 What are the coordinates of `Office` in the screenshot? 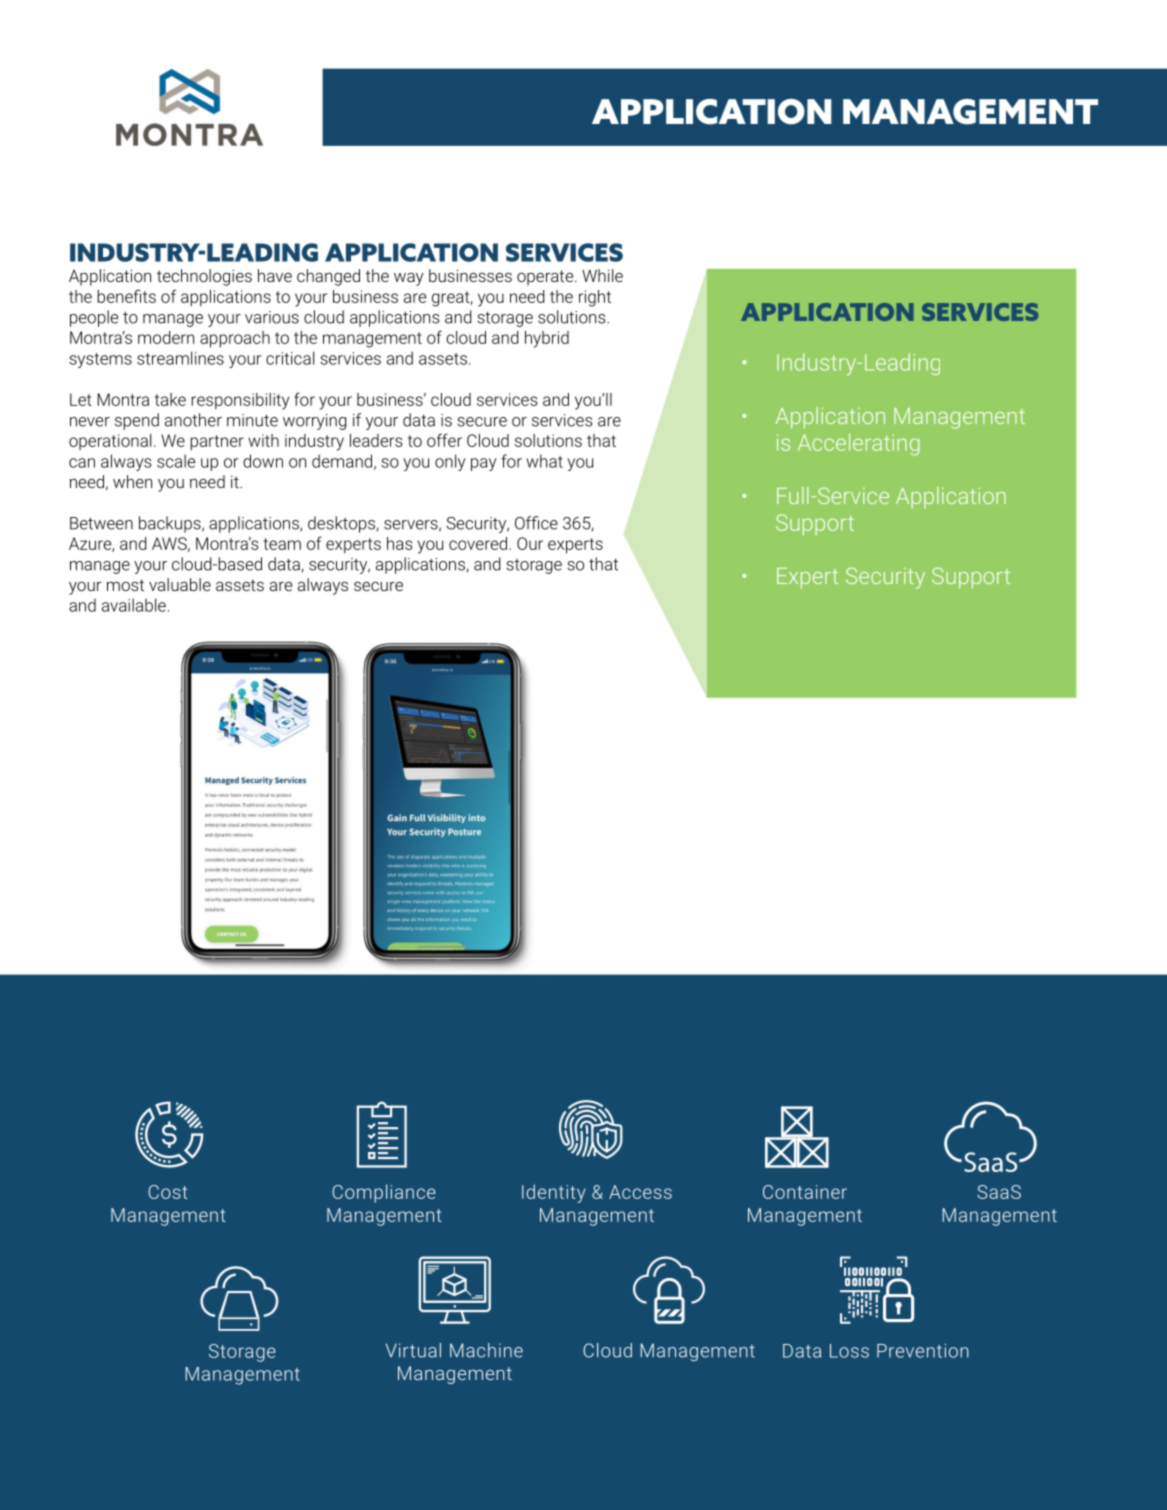 It's located at (536, 523).
